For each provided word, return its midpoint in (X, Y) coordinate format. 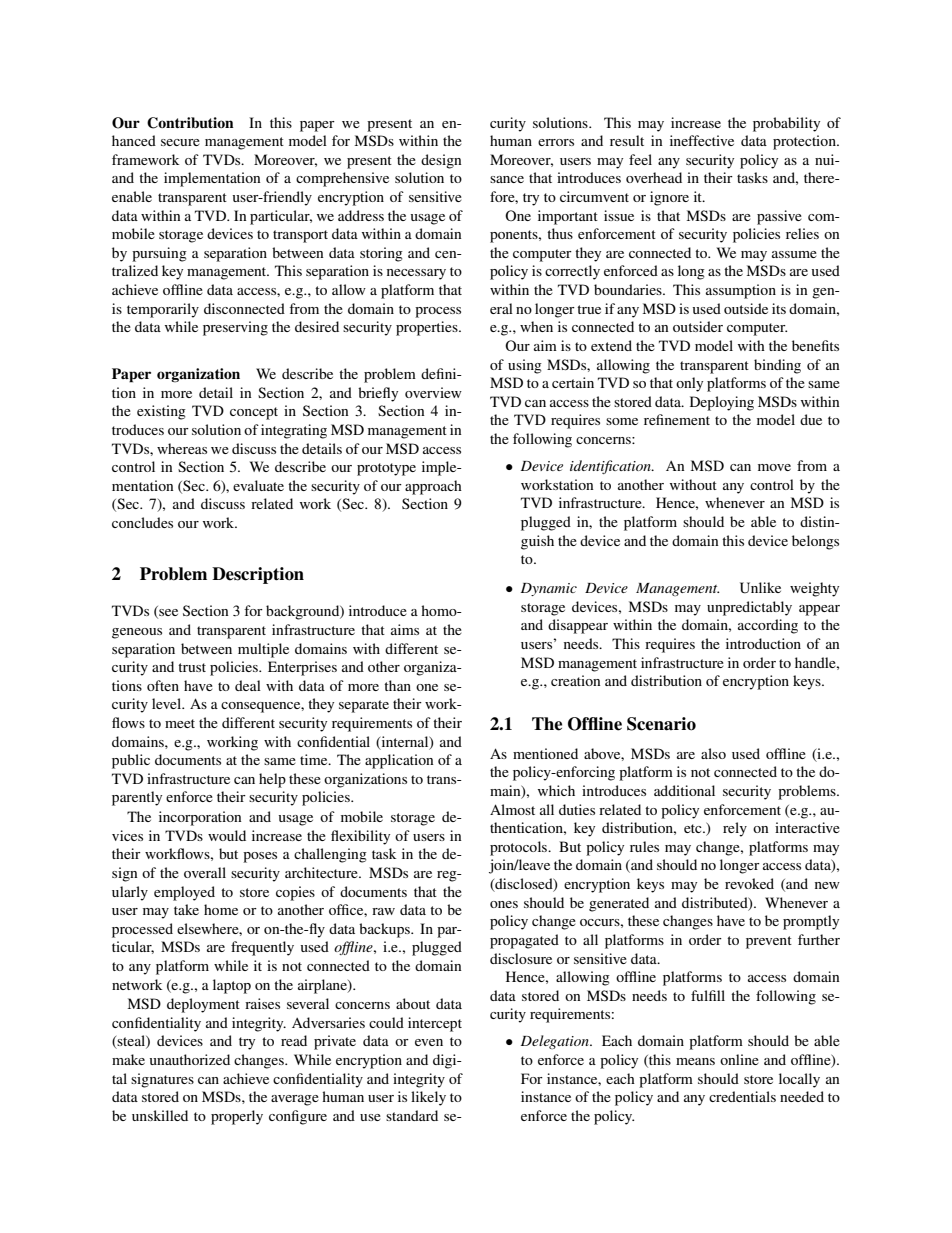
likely (428, 1098)
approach (433, 487)
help (272, 780)
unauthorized (190, 1059)
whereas (182, 448)
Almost (512, 809)
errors (556, 142)
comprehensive (342, 179)
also (713, 753)
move (774, 467)
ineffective (702, 140)
